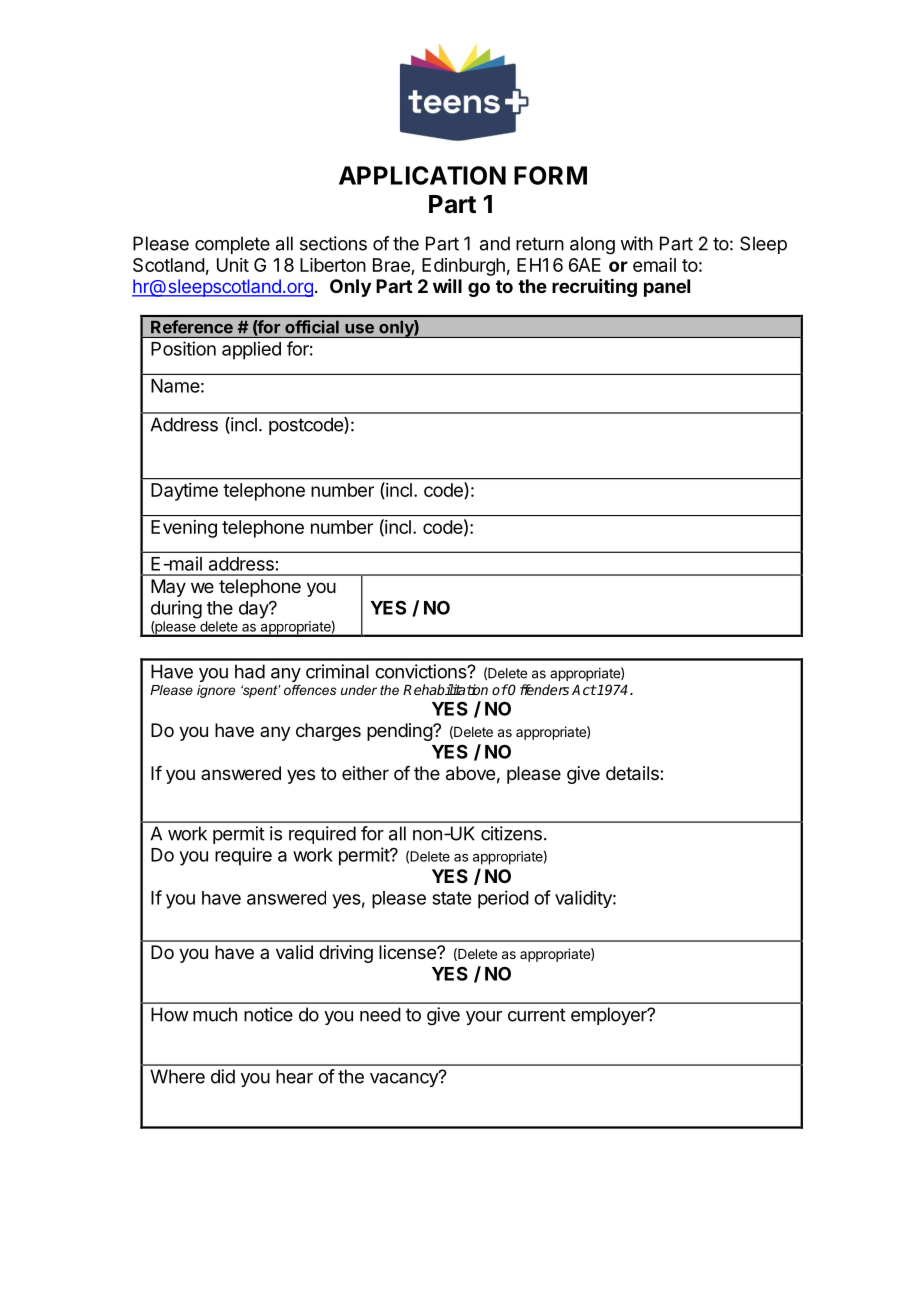 This screenshot has height=1308, width=924. Describe the element at coordinates (594, 287) in the screenshot. I see `recruiting` at that location.
